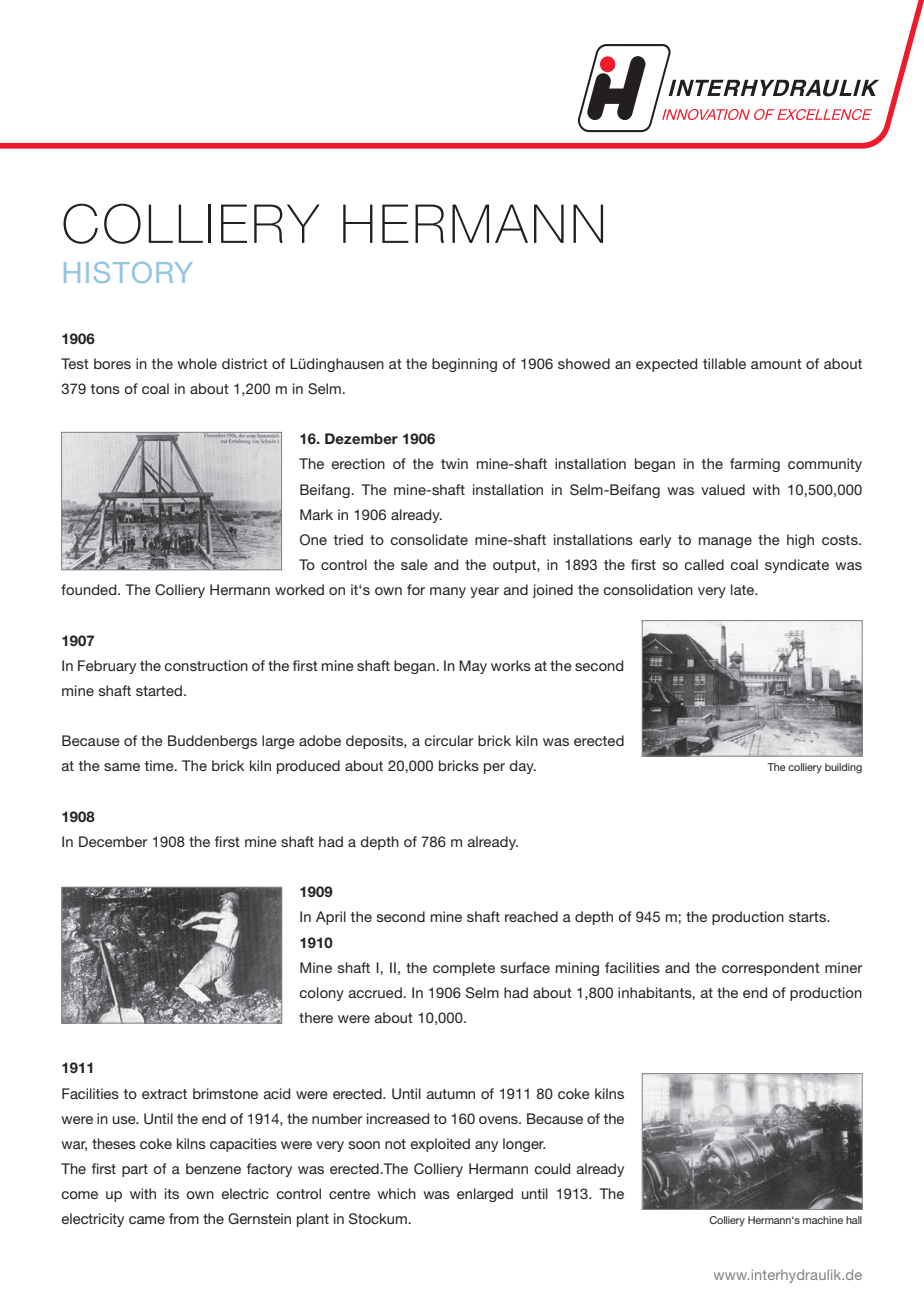 The height and width of the screenshot is (1308, 924). I want to click on May, so click(473, 667).
